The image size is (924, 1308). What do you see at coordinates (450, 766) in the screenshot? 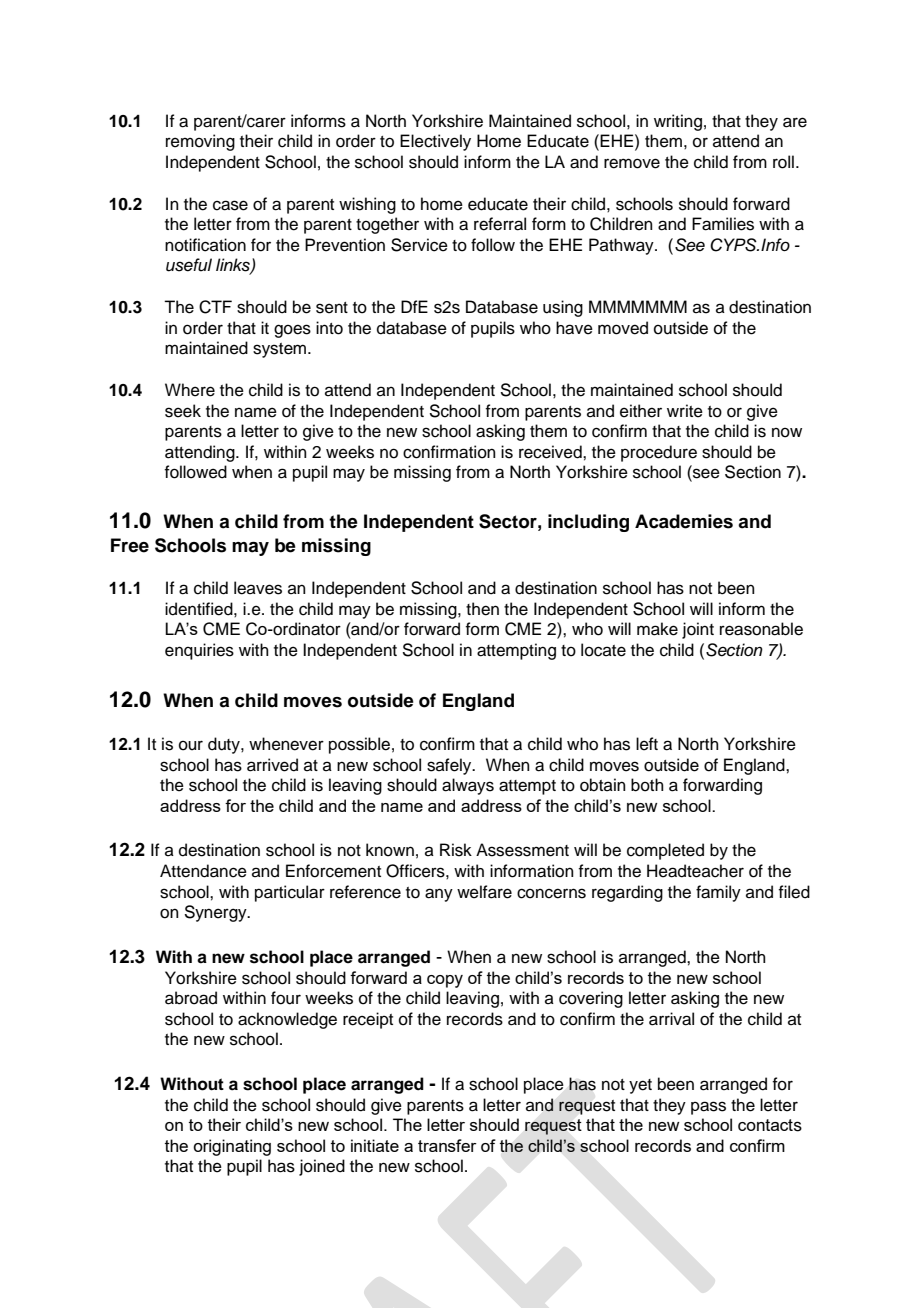
I see `safely` at bounding box center [450, 766].
